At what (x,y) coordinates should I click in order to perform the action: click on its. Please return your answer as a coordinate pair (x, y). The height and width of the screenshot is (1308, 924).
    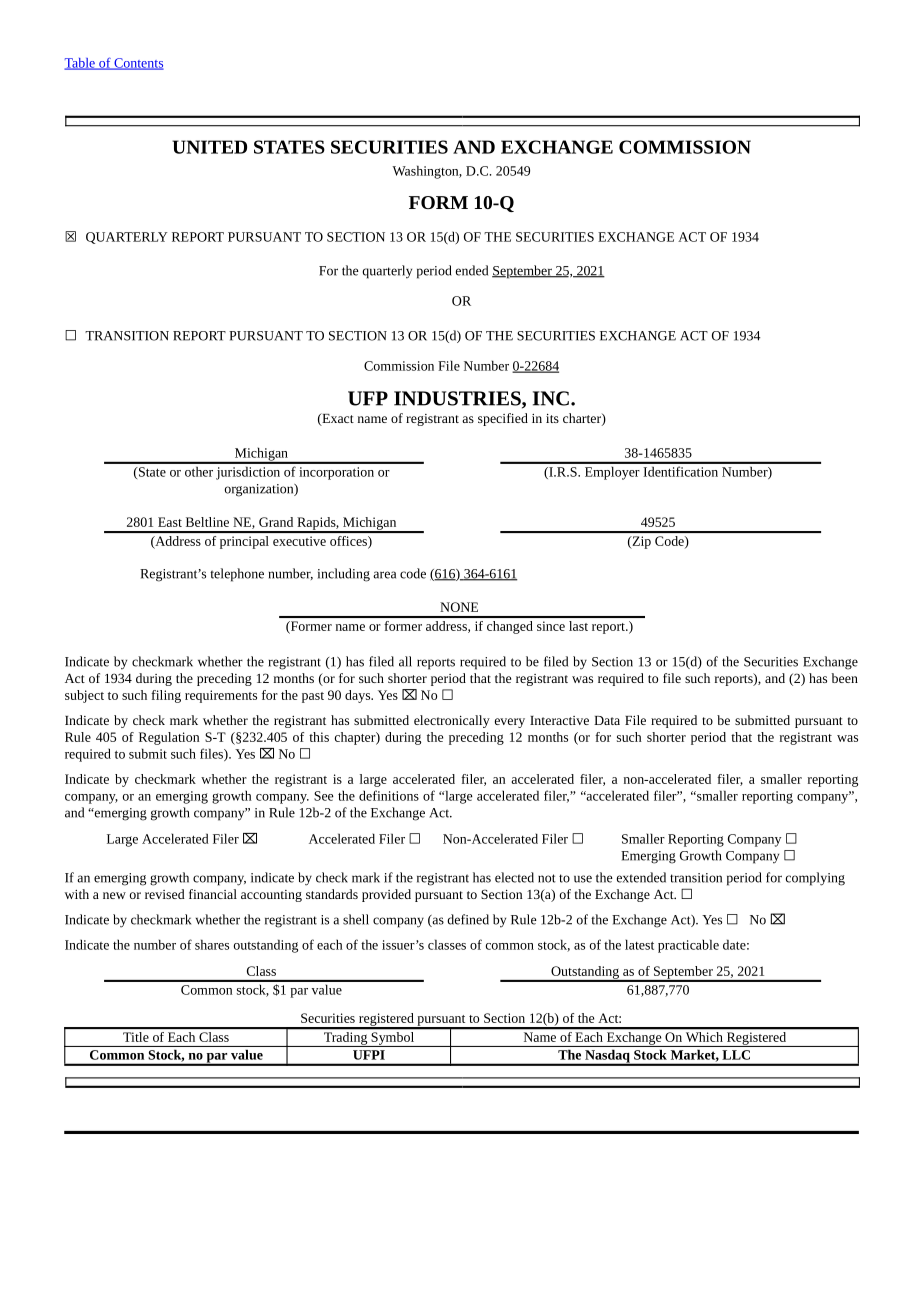
    Looking at the image, I should click on (552, 418).
